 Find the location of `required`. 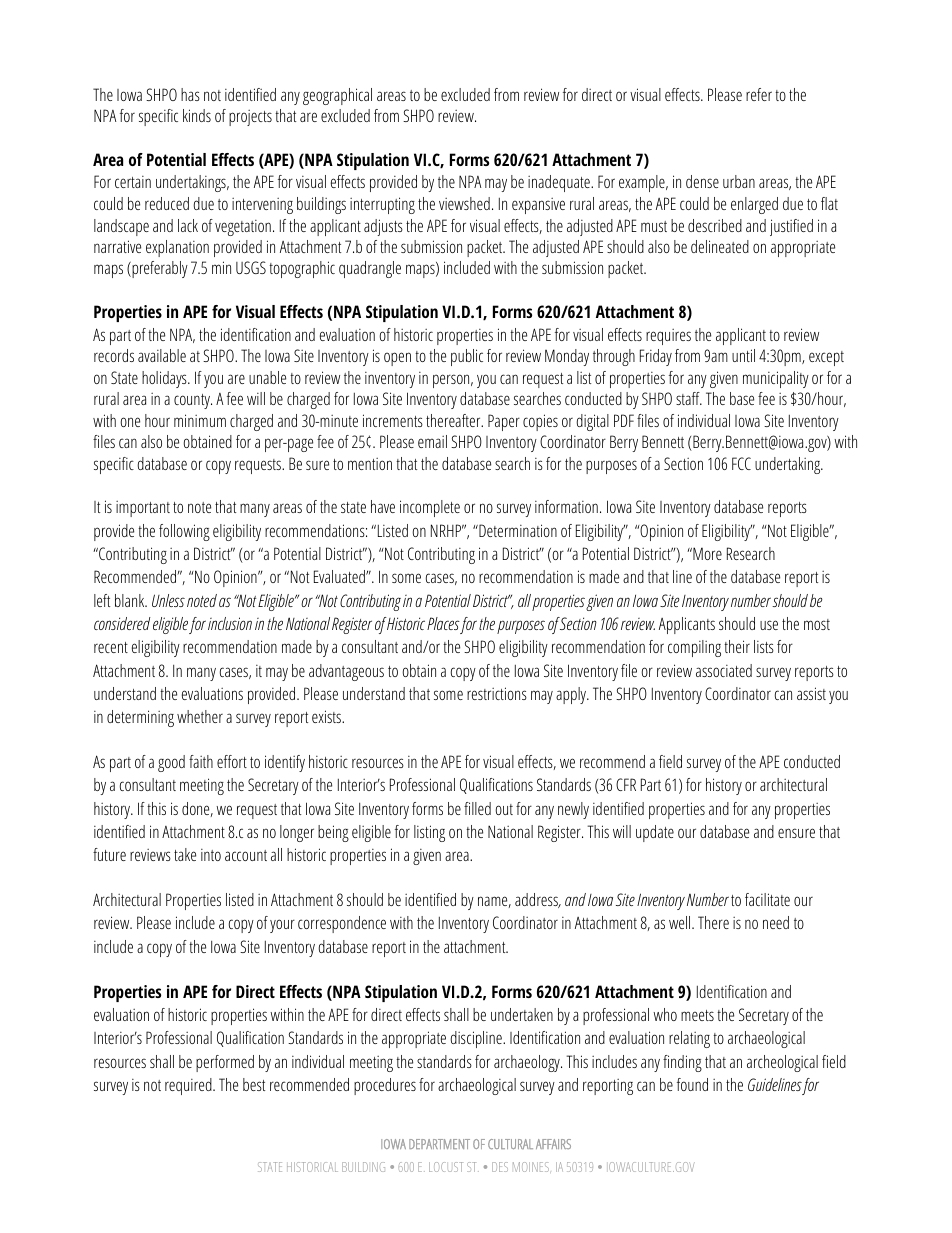

required is located at coordinates (189, 1086).
